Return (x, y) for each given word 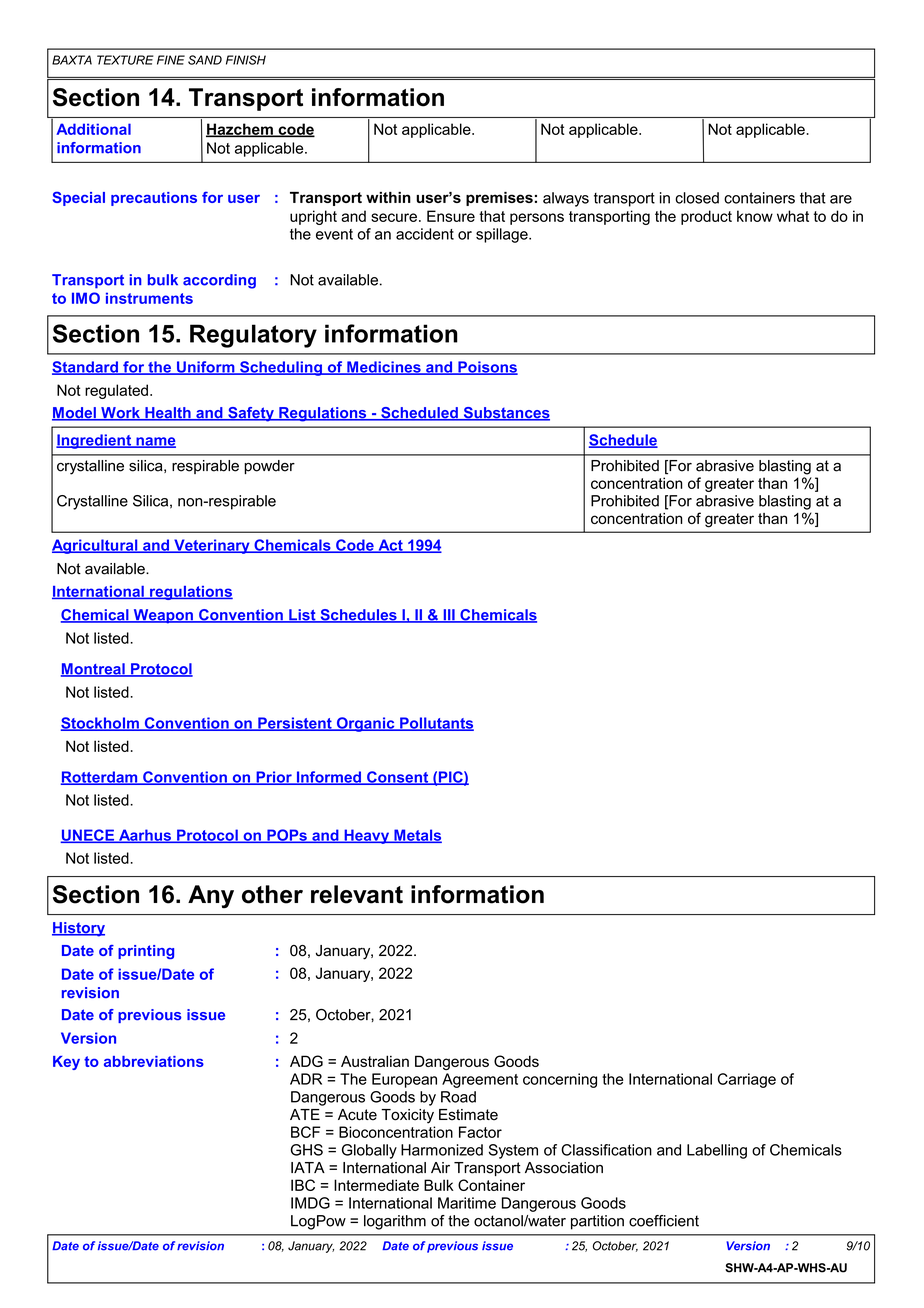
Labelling (717, 1151)
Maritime (467, 1203)
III (449, 616)
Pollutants (436, 724)
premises (499, 199)
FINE (171, 60)
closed (697, 198)
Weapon (163, 616)
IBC (303, 1185)
